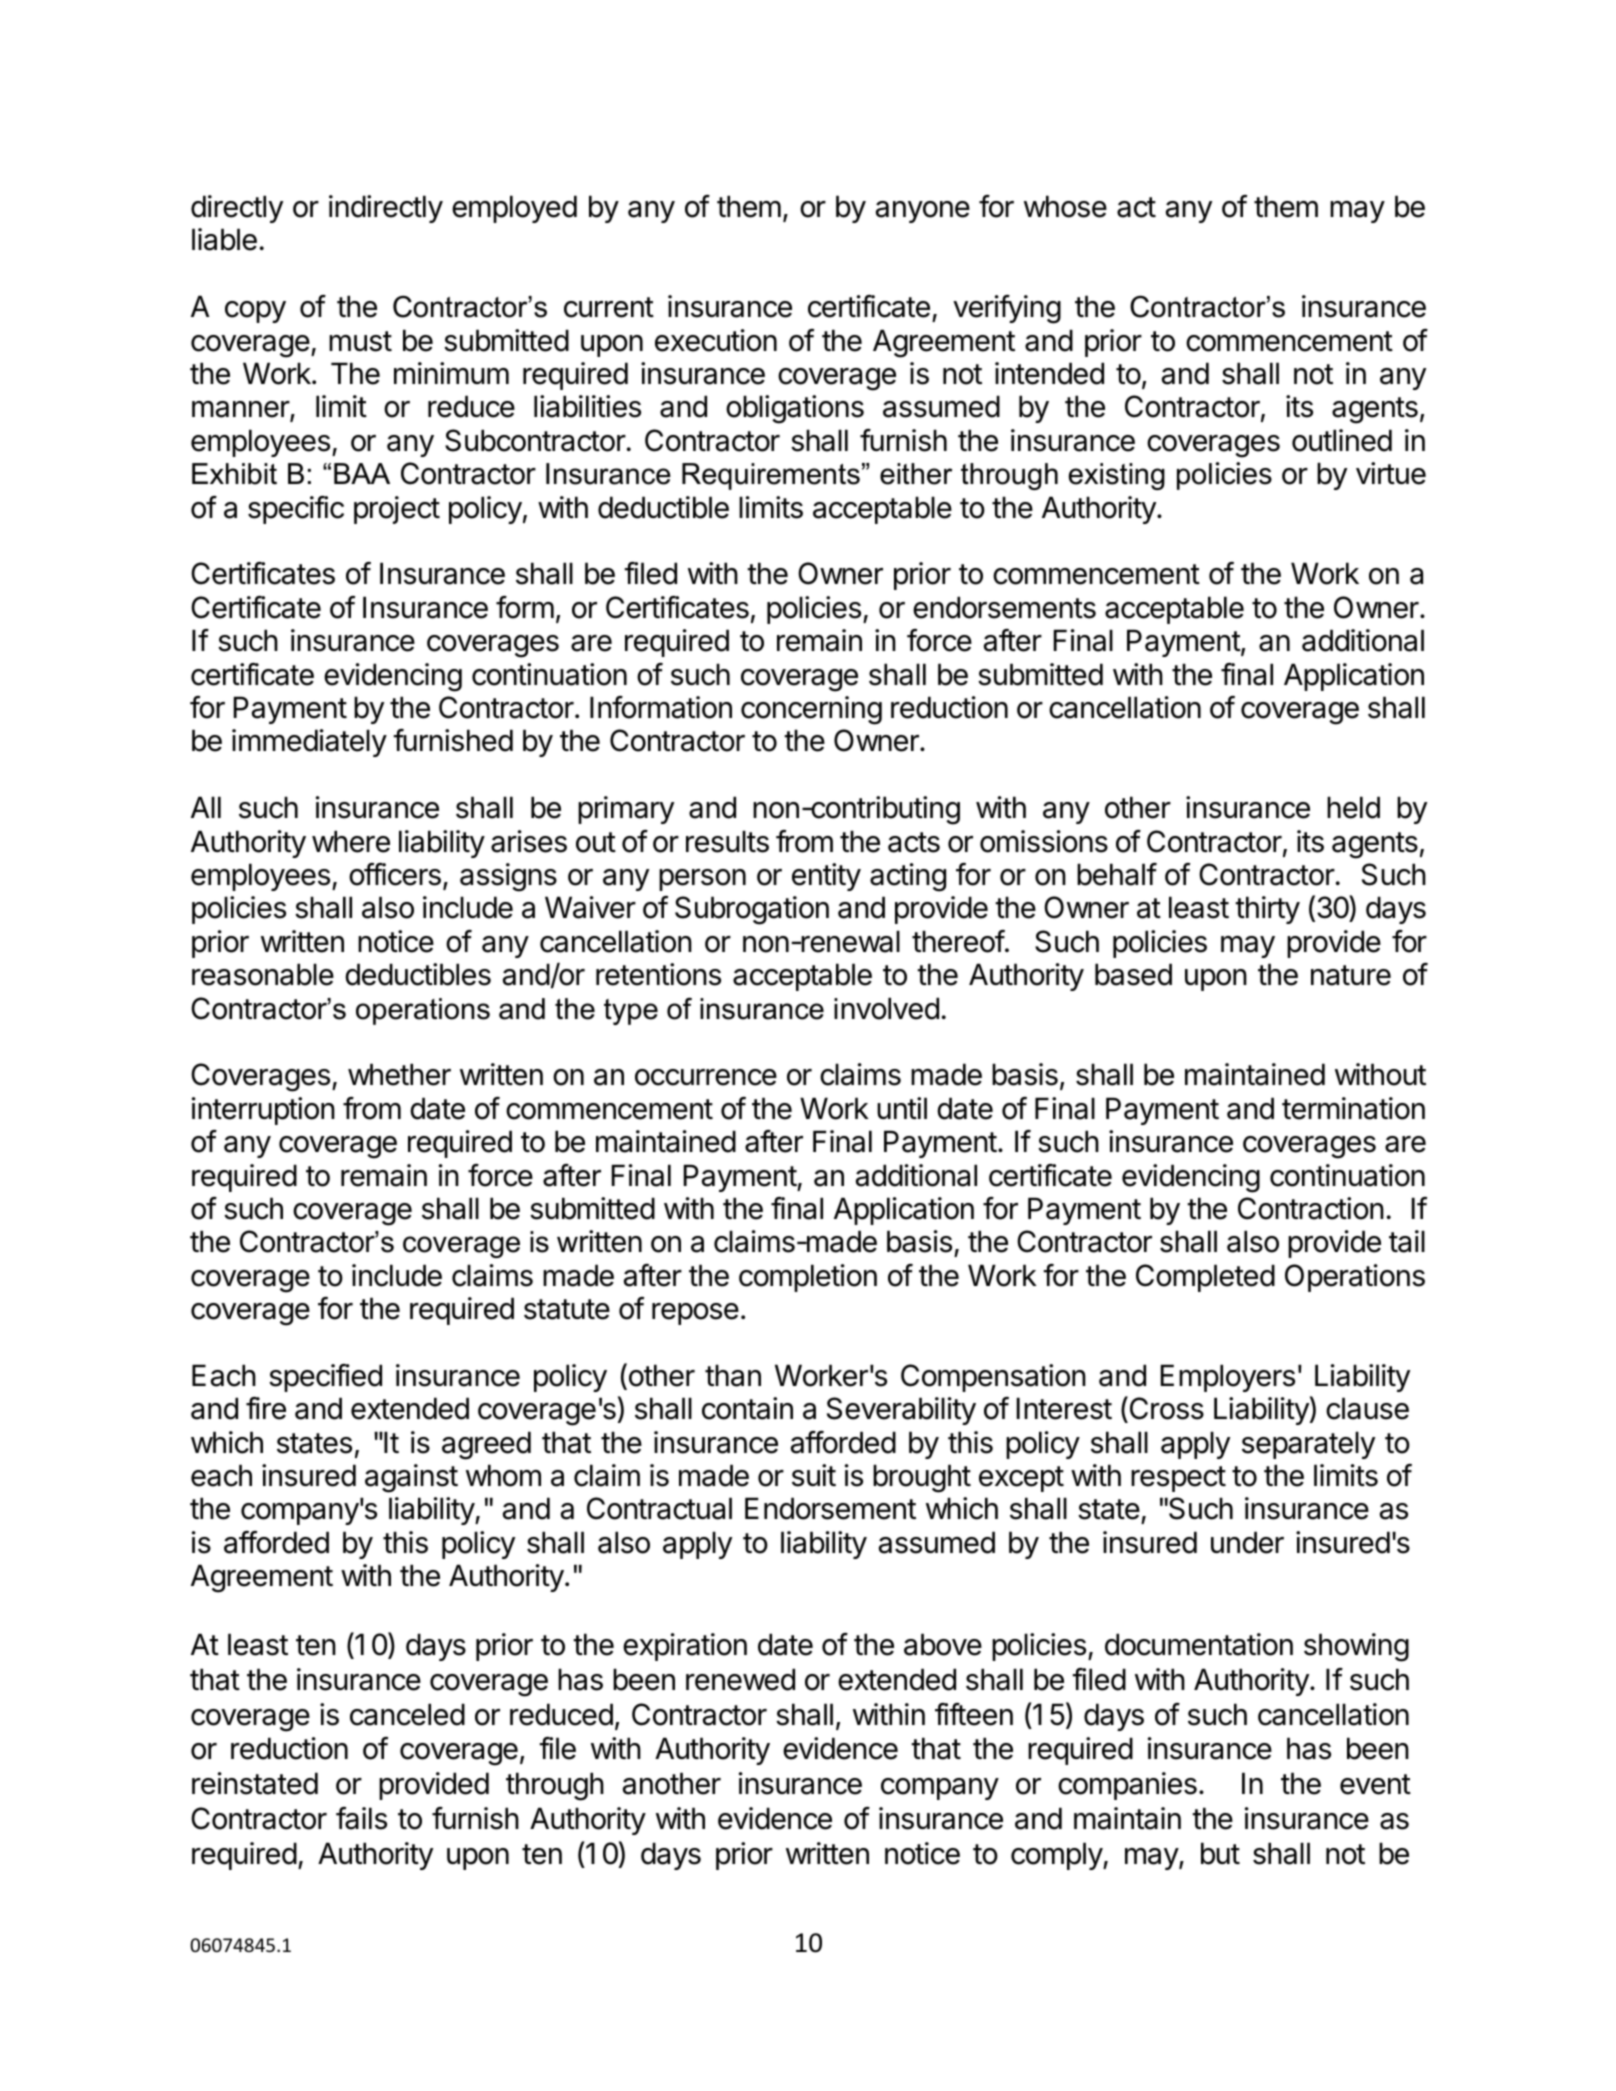 The width and height of the document is (1616, 2091). I want to click on whose, so click(1065, 206).
